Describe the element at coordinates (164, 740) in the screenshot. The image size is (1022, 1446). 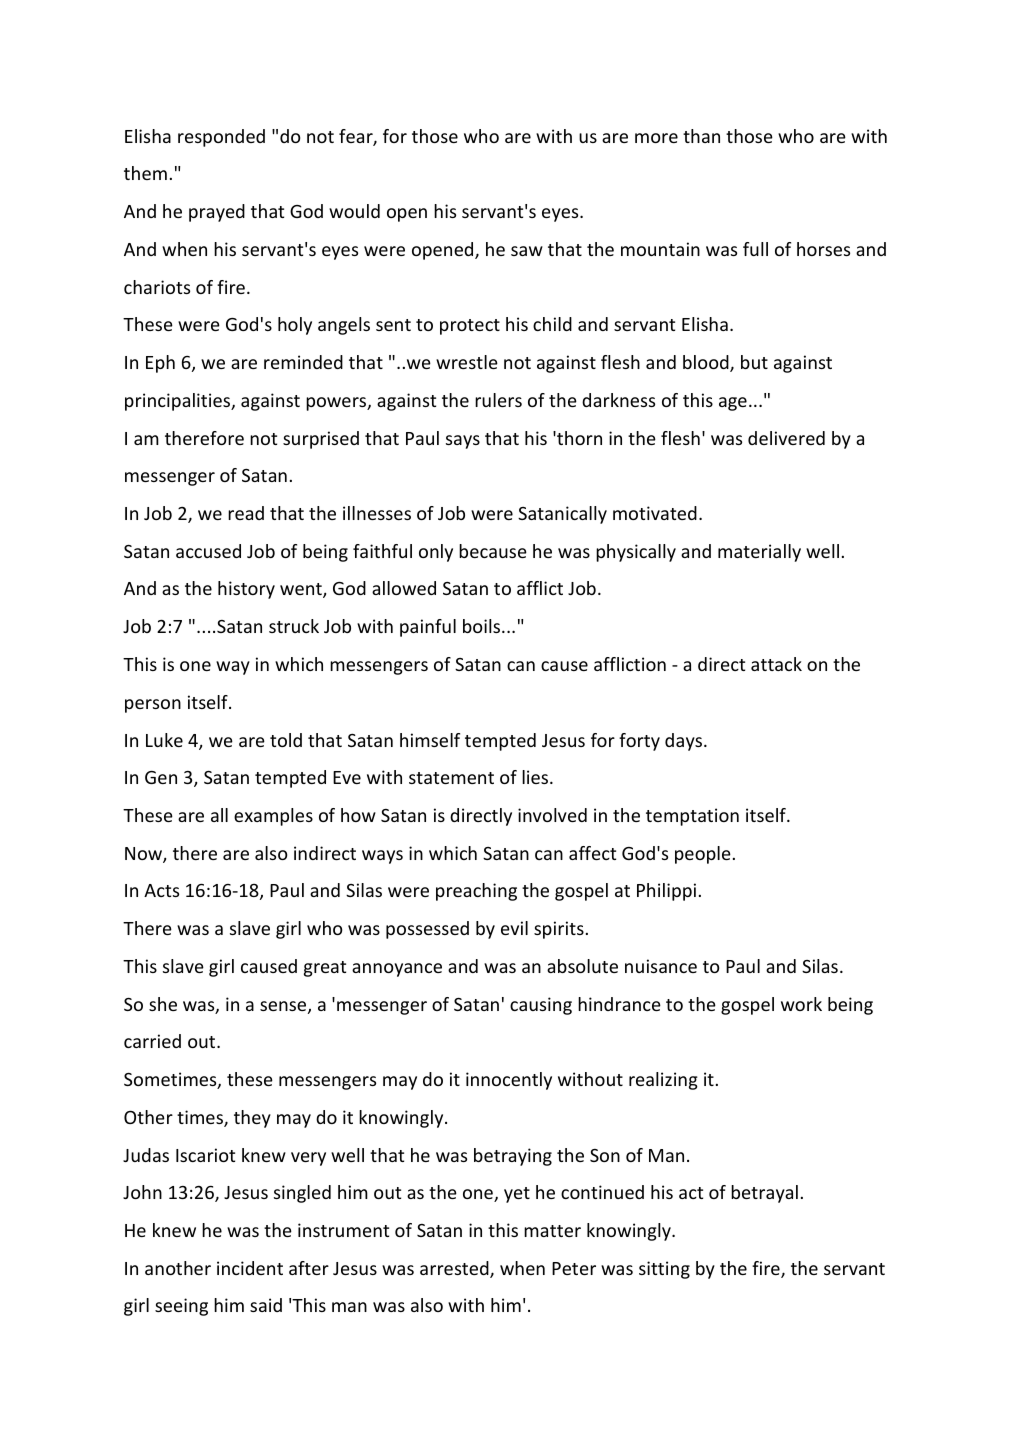
I see `Luke` at that location.
